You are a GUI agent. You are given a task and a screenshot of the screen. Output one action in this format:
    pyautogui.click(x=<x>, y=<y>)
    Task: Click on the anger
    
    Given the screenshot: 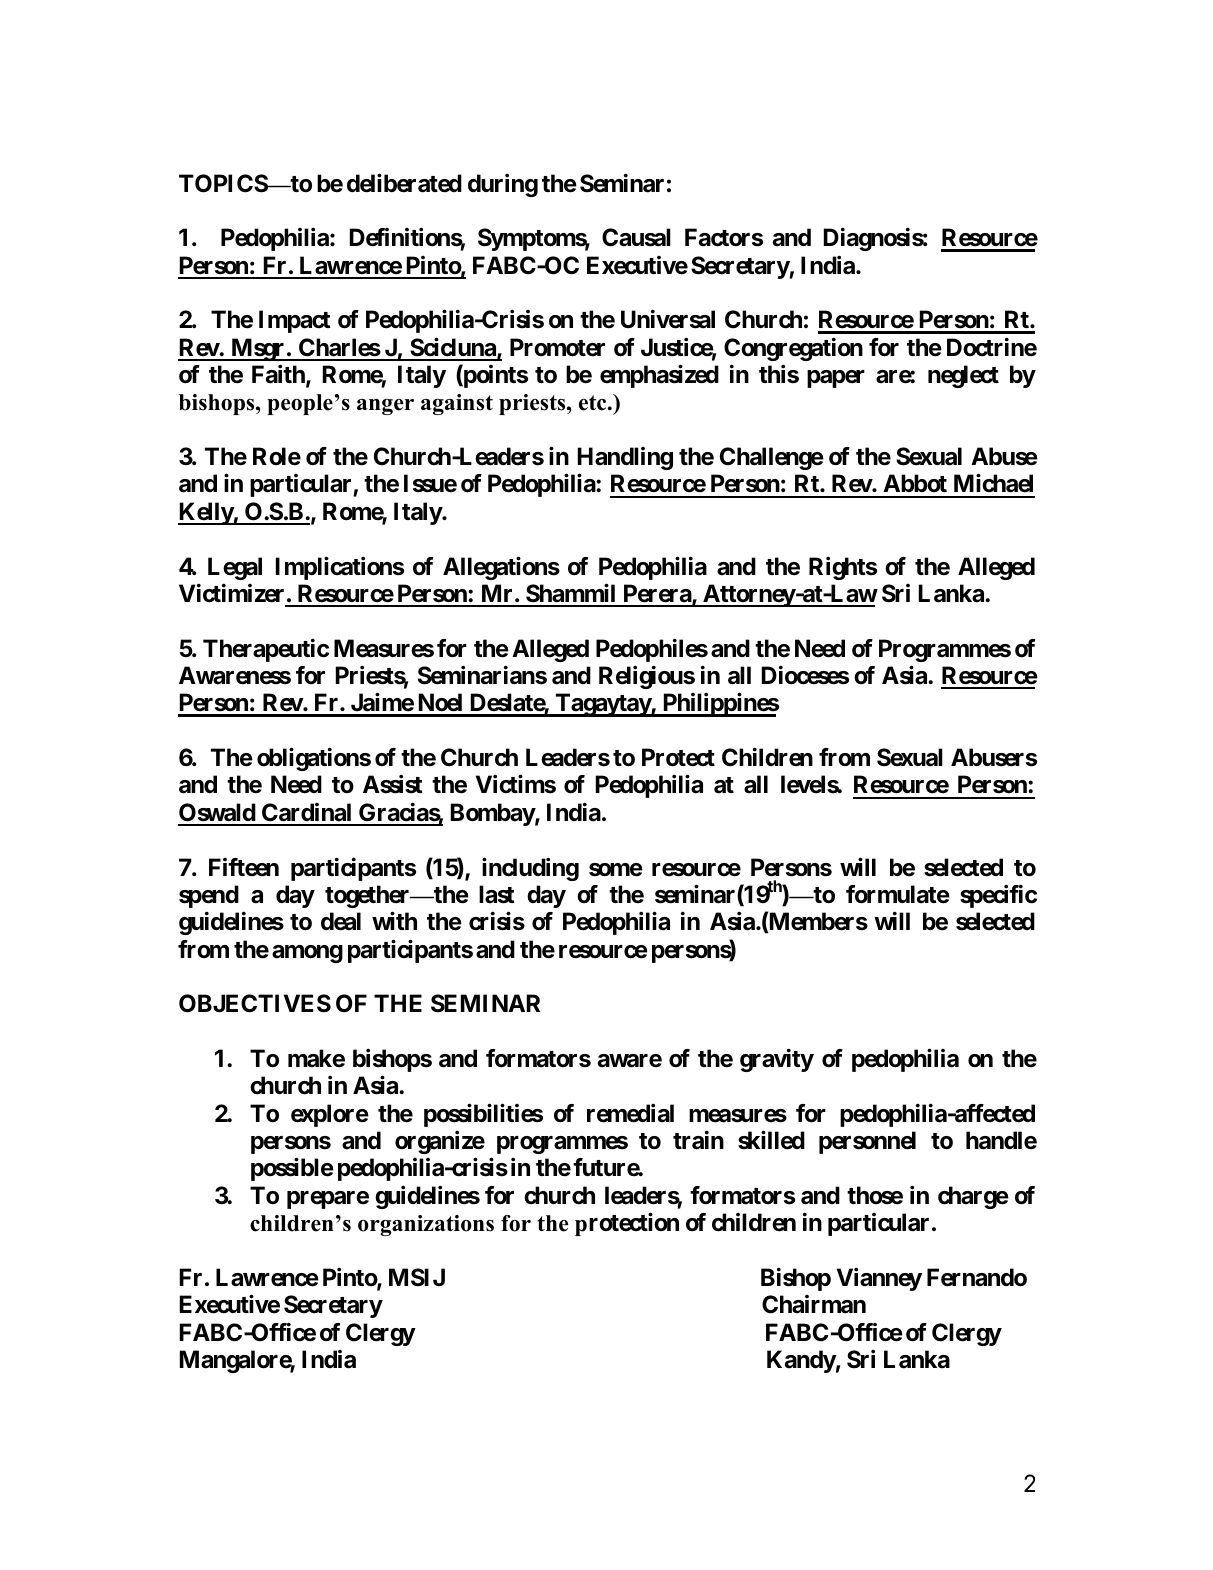 What is the action you would take?
    pyautogui.click(x=385, y=407)
